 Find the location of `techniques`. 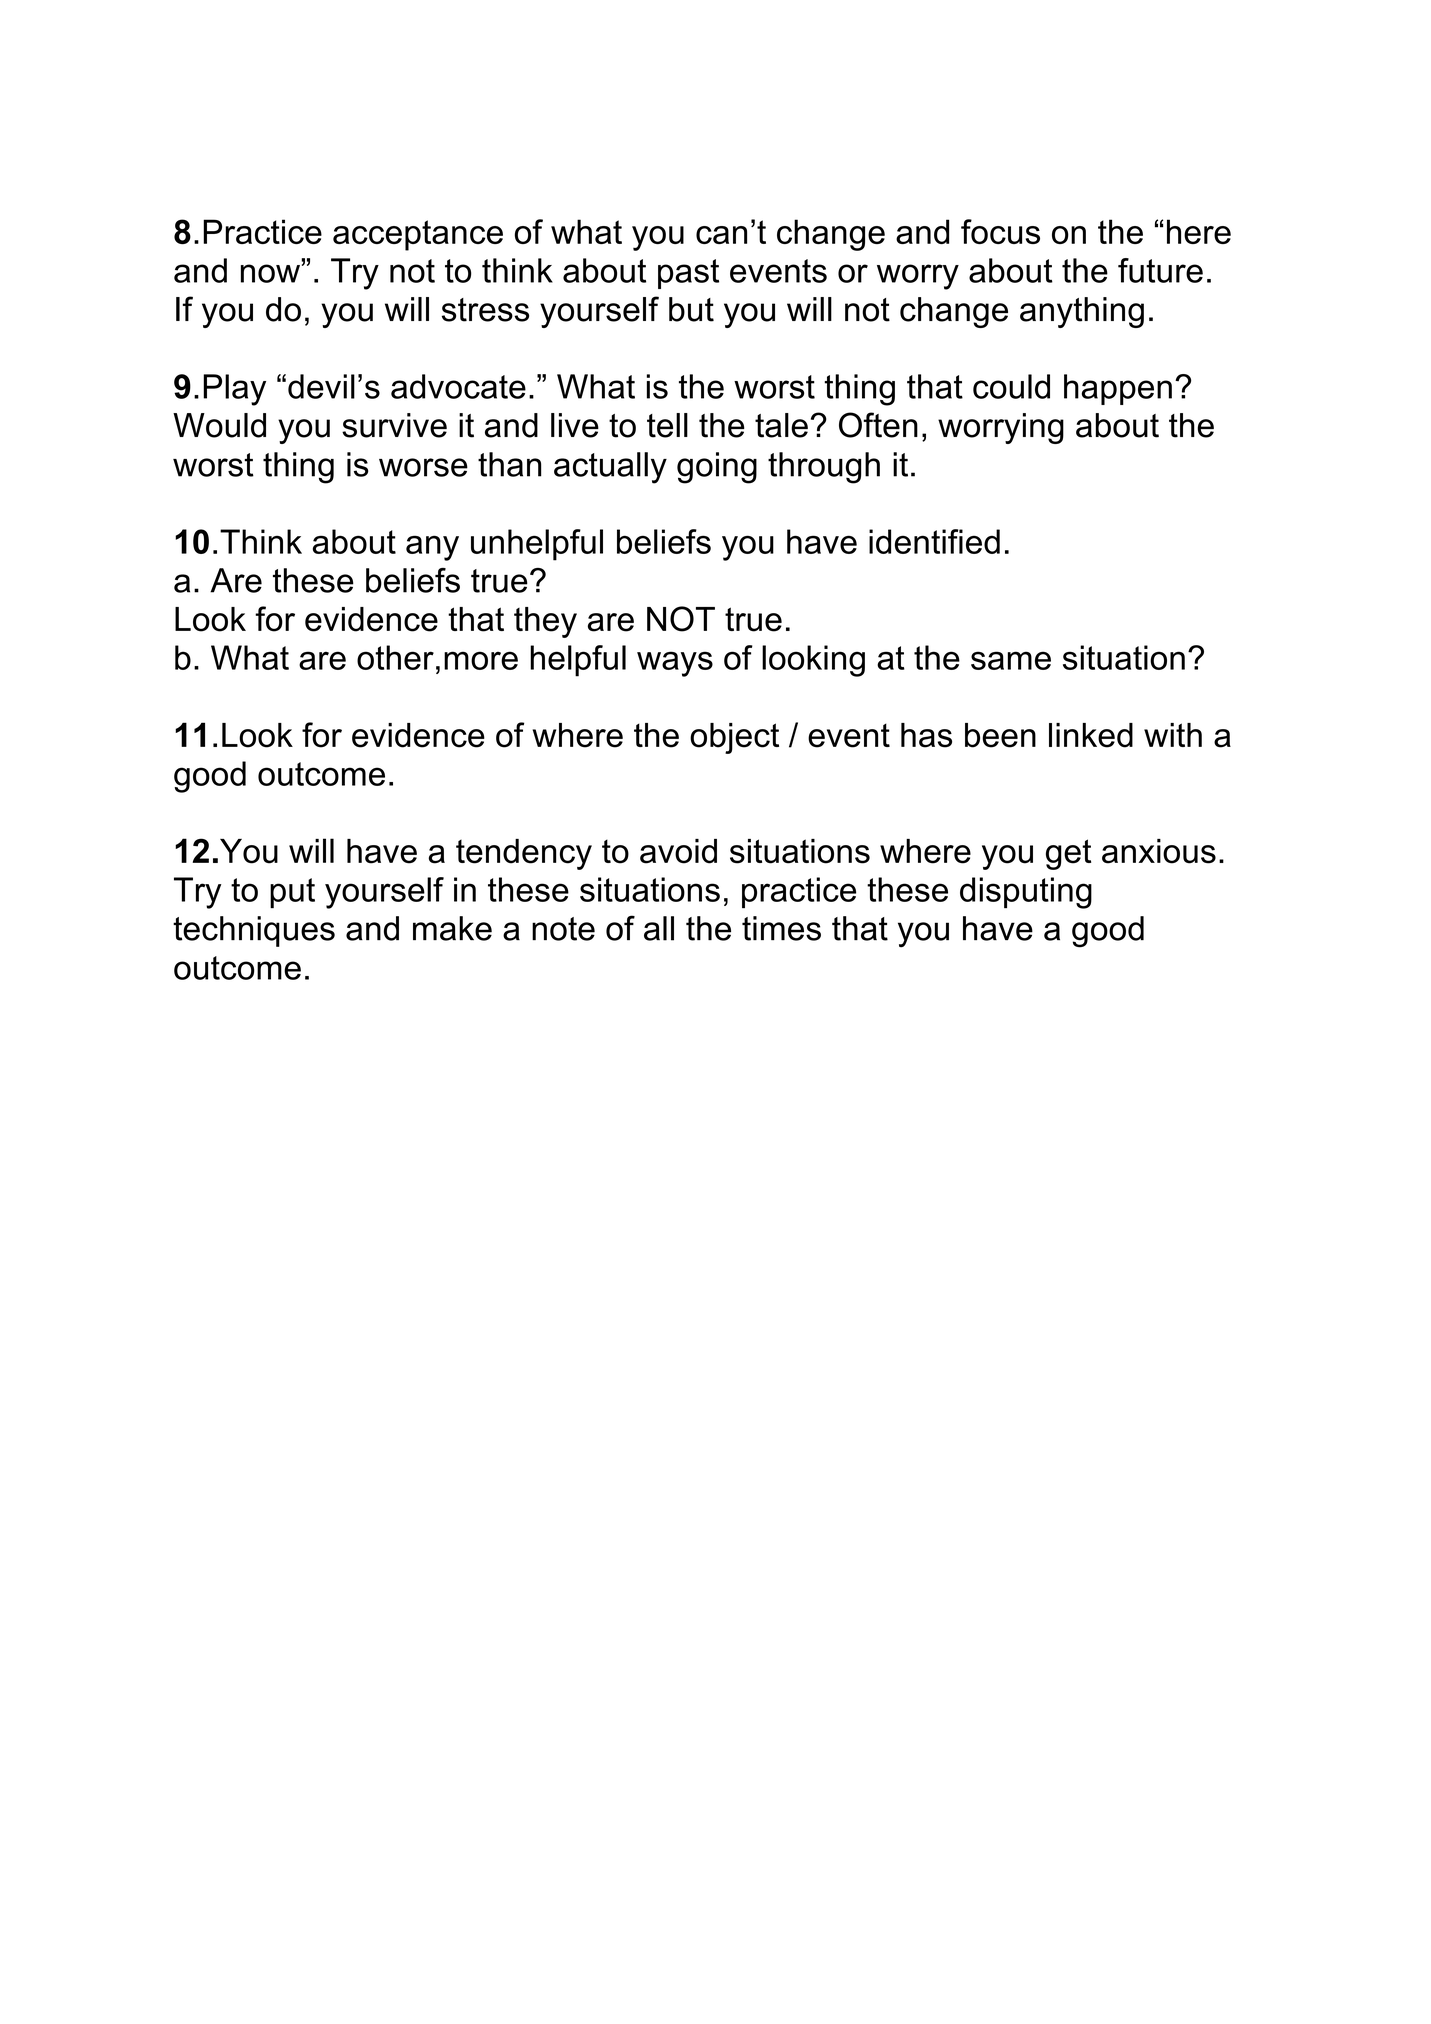

techniques is located at coordinates (254, 931).
